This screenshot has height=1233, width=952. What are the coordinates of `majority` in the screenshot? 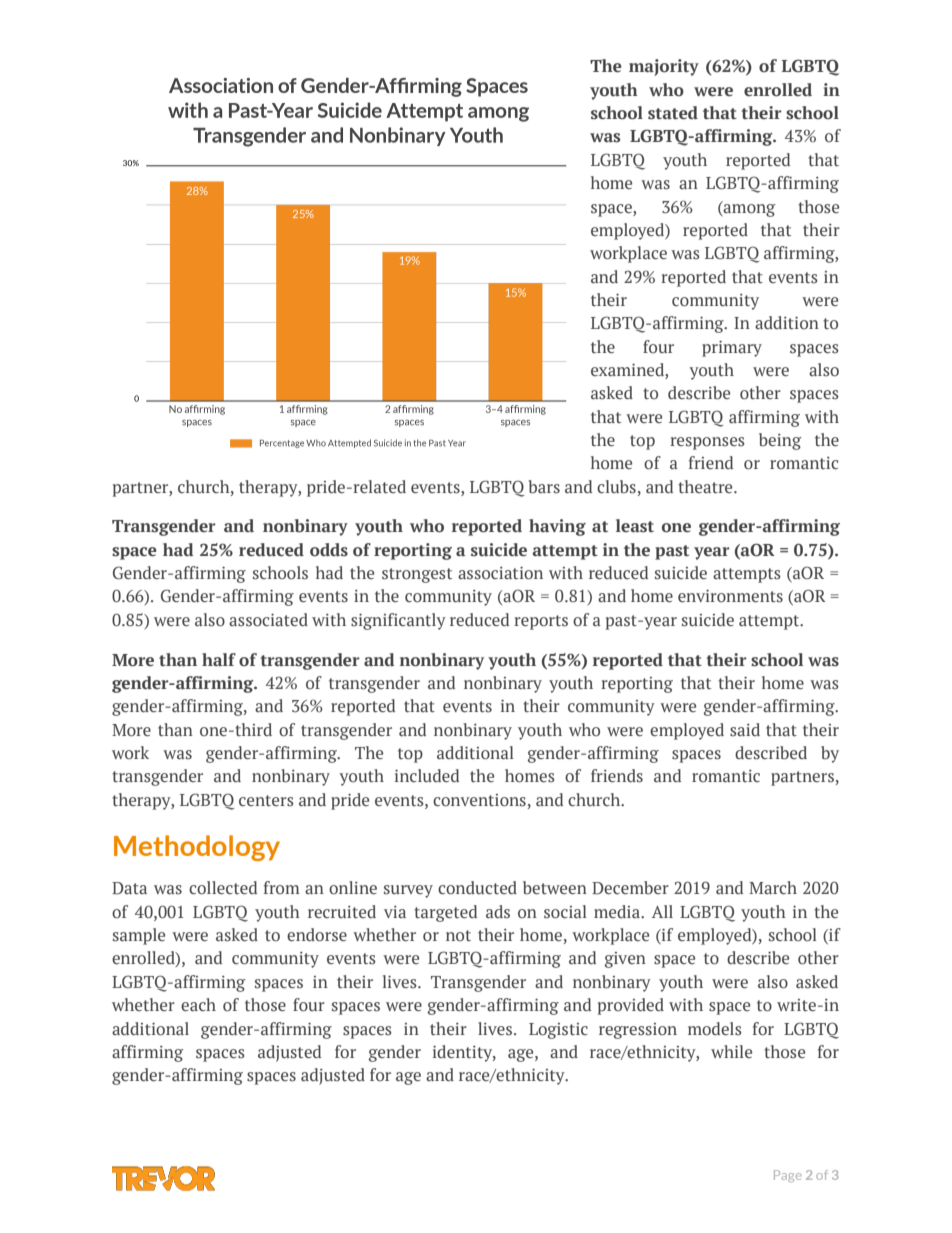 It's located at (664, 67).
